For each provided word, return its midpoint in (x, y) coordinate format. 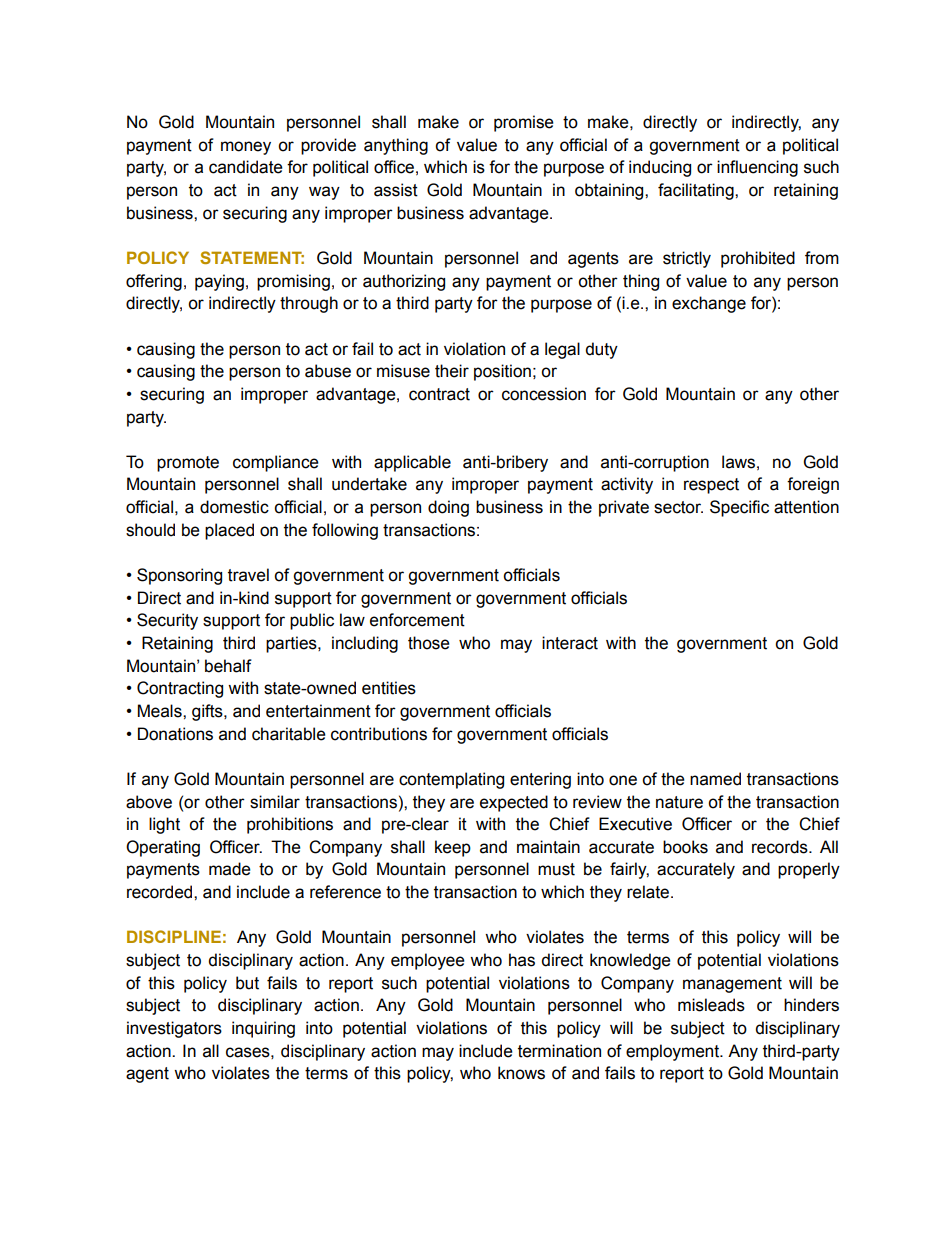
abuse (328, 371)
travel (248, 575)
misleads (711, 1005)
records (781, 847)
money (246, 148)
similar (275, 802)
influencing (757, 168)
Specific (739, 508)
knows (521, 1073)
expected (514, 803)
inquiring (263, 1029)
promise (524, 123)
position (502, 372)
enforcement (417, 620)
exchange (709, 304)
